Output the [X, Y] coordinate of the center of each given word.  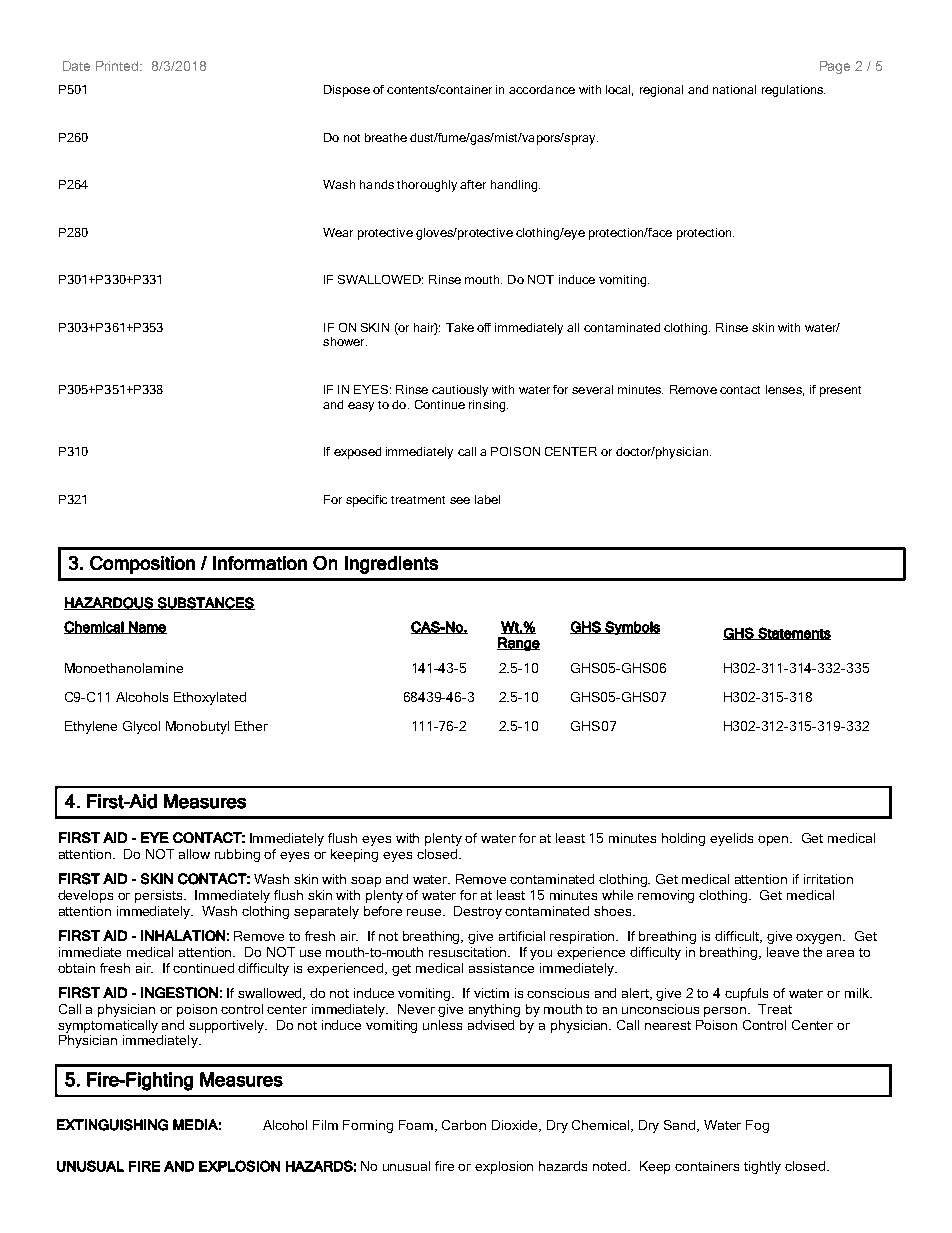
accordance [542, 89]
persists [160, 896]
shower [345, 341]
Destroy [478, 912]
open [775, 841]
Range [518, 644]
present [840, 391]
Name [147, 627]
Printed [118, 66]
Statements [793, 633]
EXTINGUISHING [112, 1125]
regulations [793, 91]
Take [460, 327]
